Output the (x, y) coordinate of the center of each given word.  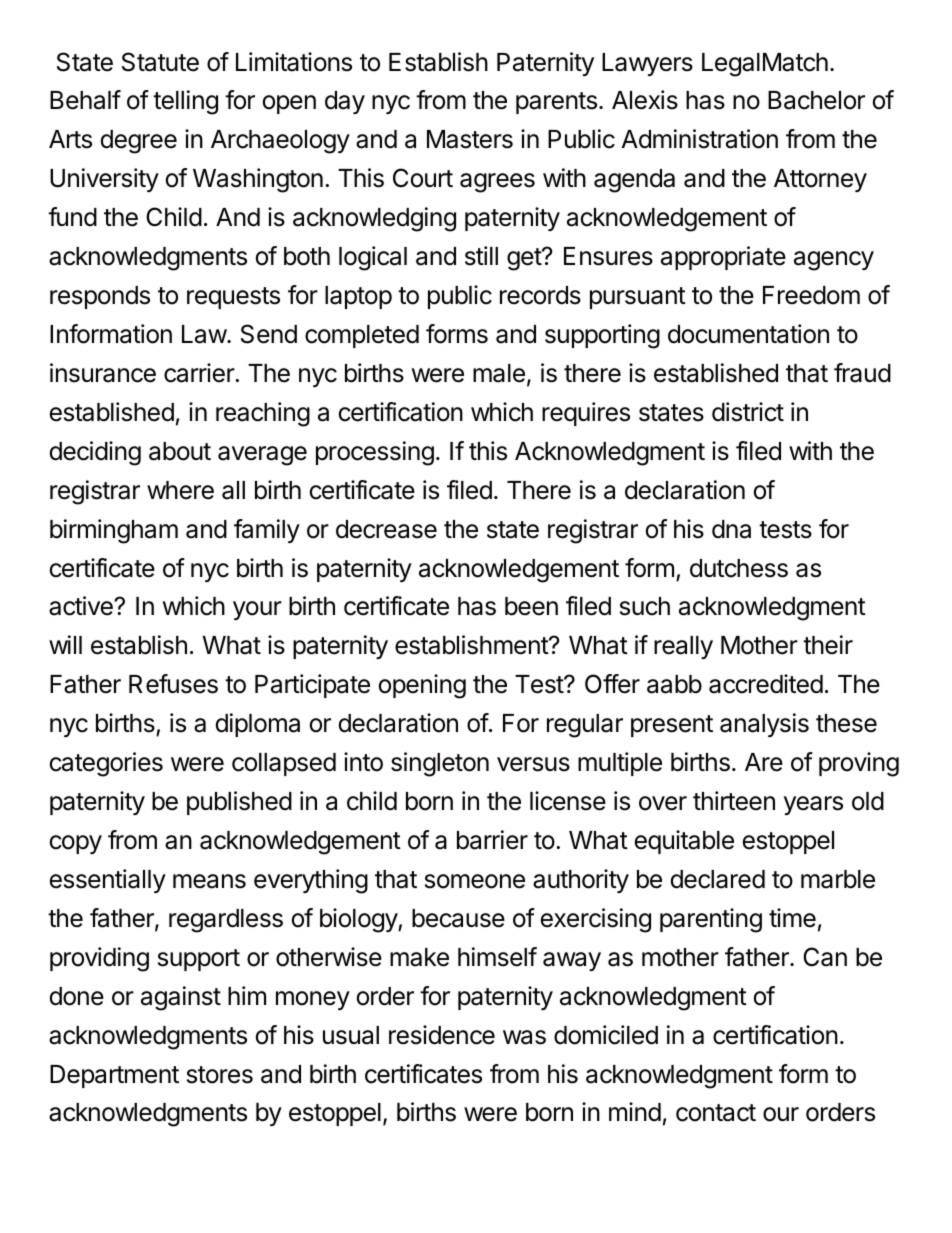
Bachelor (816, 100)
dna (731, 529)
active (82, 606)
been (531, 606)
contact (716, 1113)
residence (442, 1035)
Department (114, 1076)
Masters (470, 139)
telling (185, 102)
